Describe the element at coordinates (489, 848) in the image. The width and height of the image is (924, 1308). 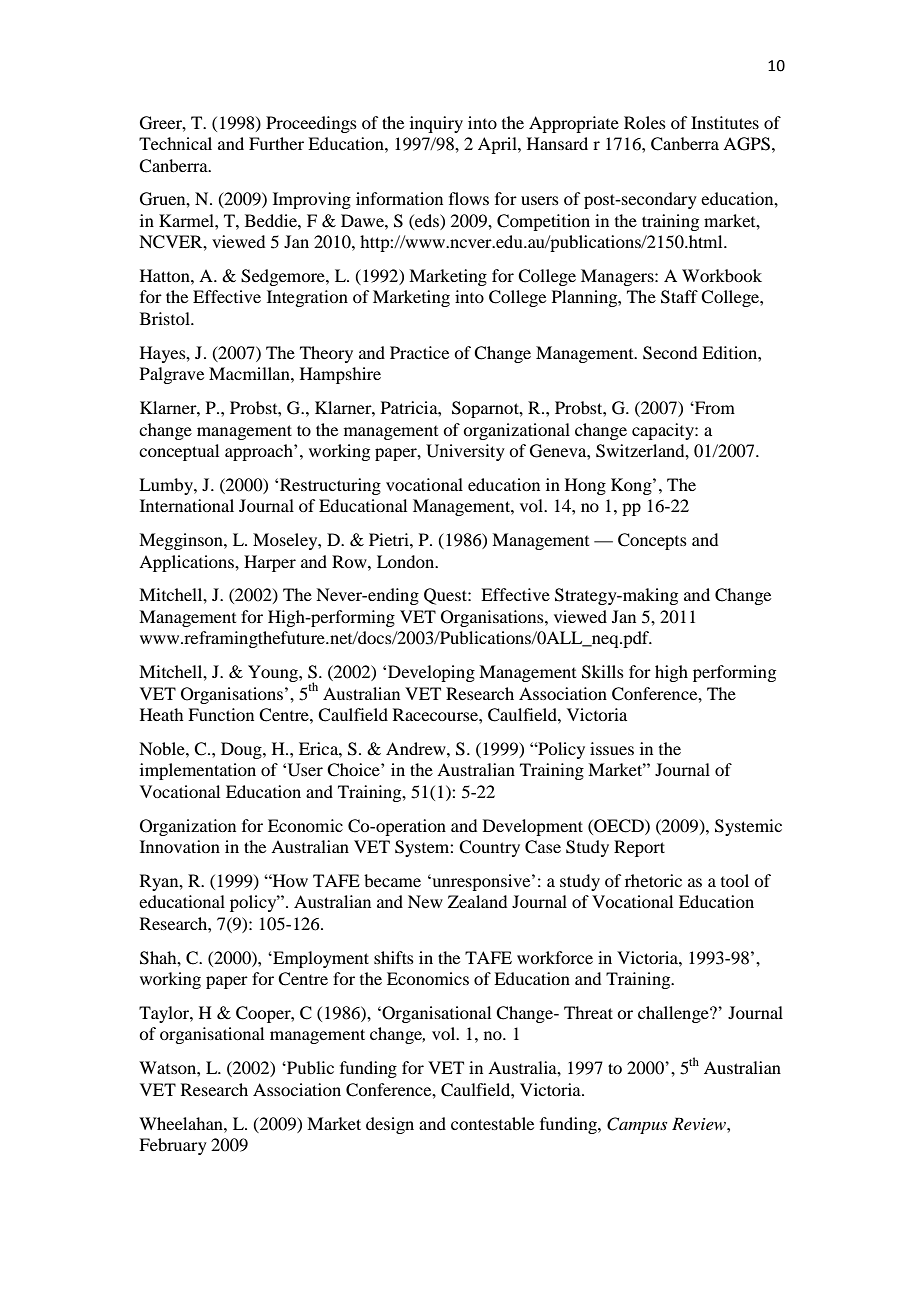
I see `Country` at that location.
